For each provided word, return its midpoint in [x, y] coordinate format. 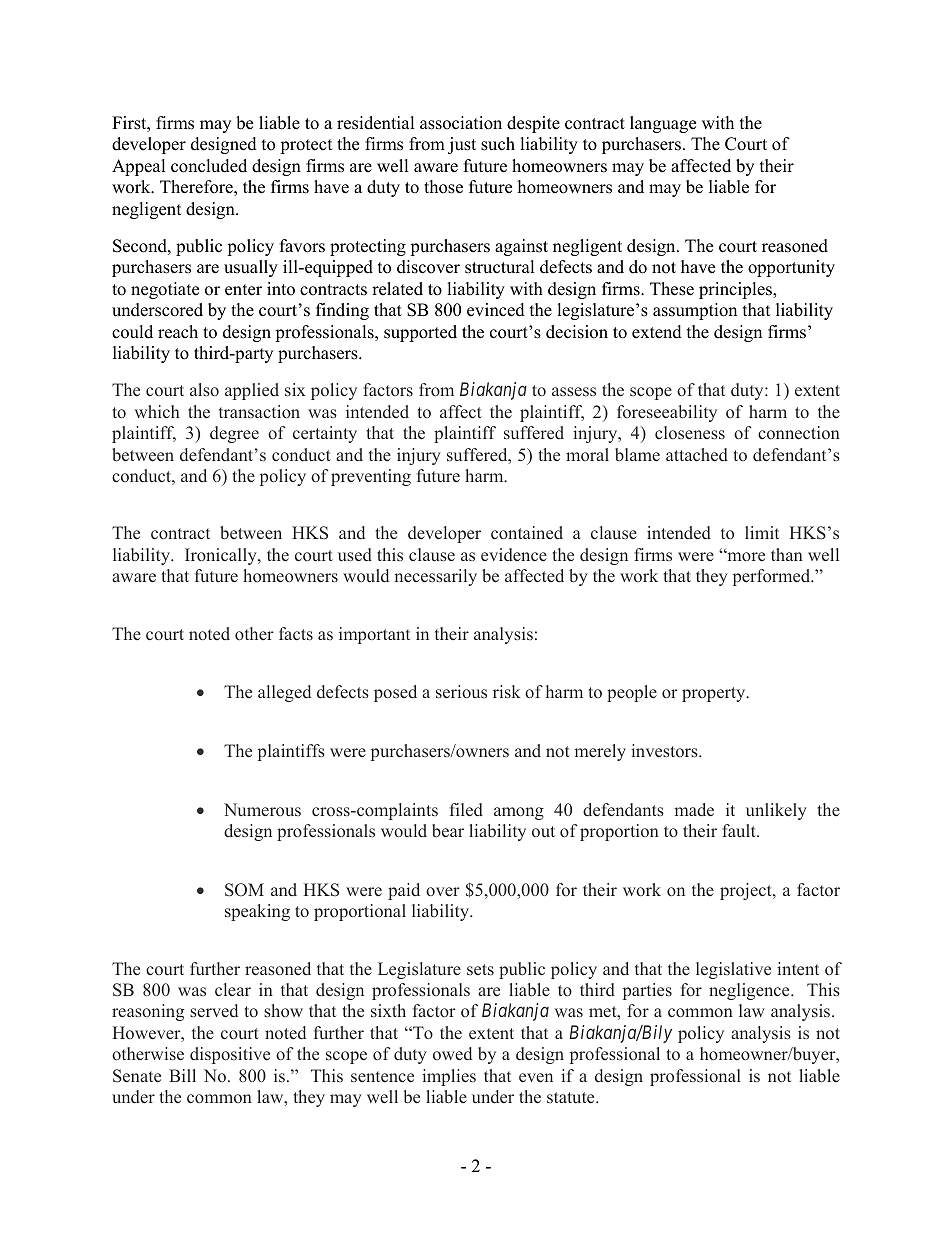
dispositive [230, 1055]
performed [773, 577]
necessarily [435, 577]
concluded [209, 166]
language [663, 124]
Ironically [222, 556]
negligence [750, 991]
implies [449, 1077]
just [462, 145]
